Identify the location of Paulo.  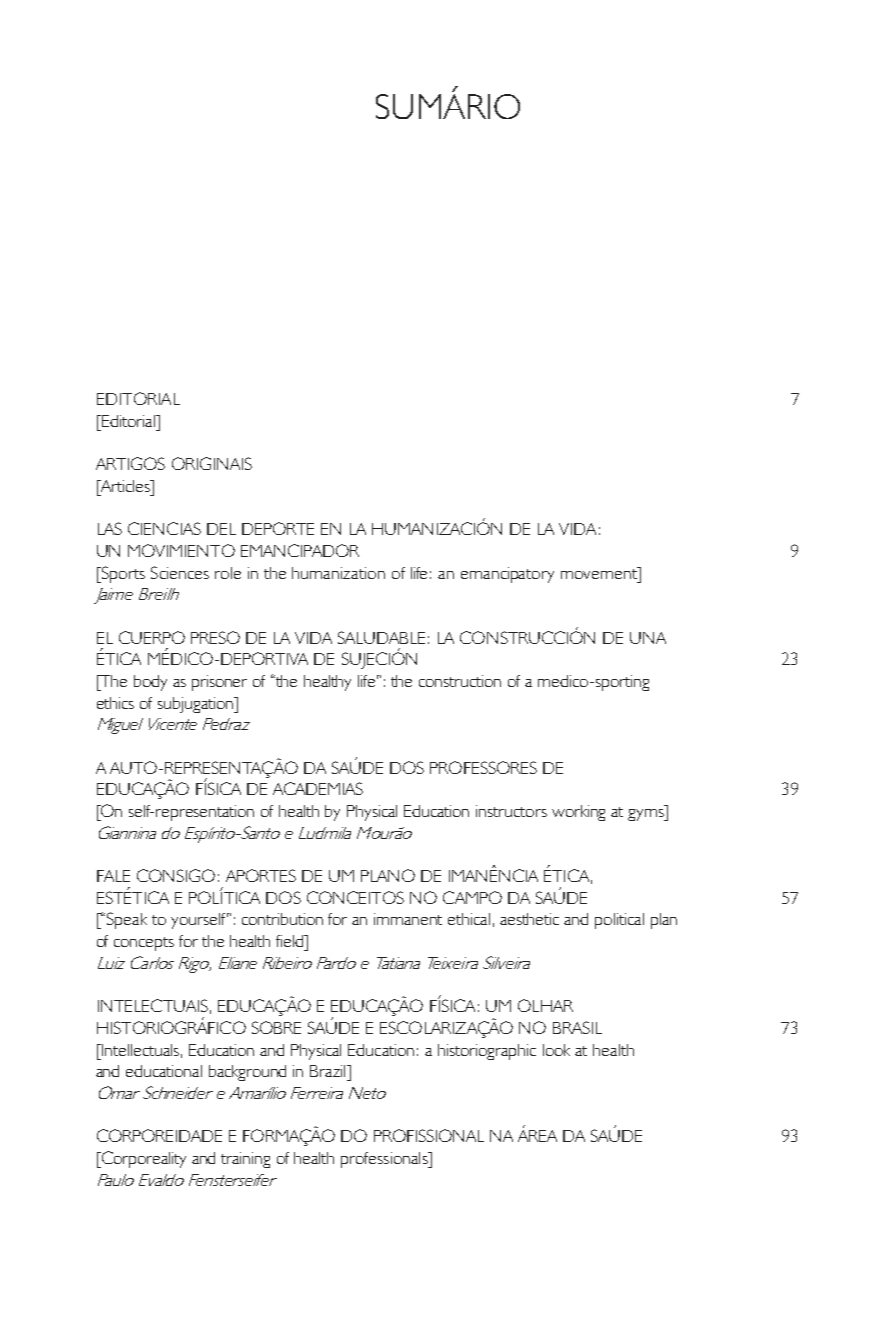
(116, 1180).
